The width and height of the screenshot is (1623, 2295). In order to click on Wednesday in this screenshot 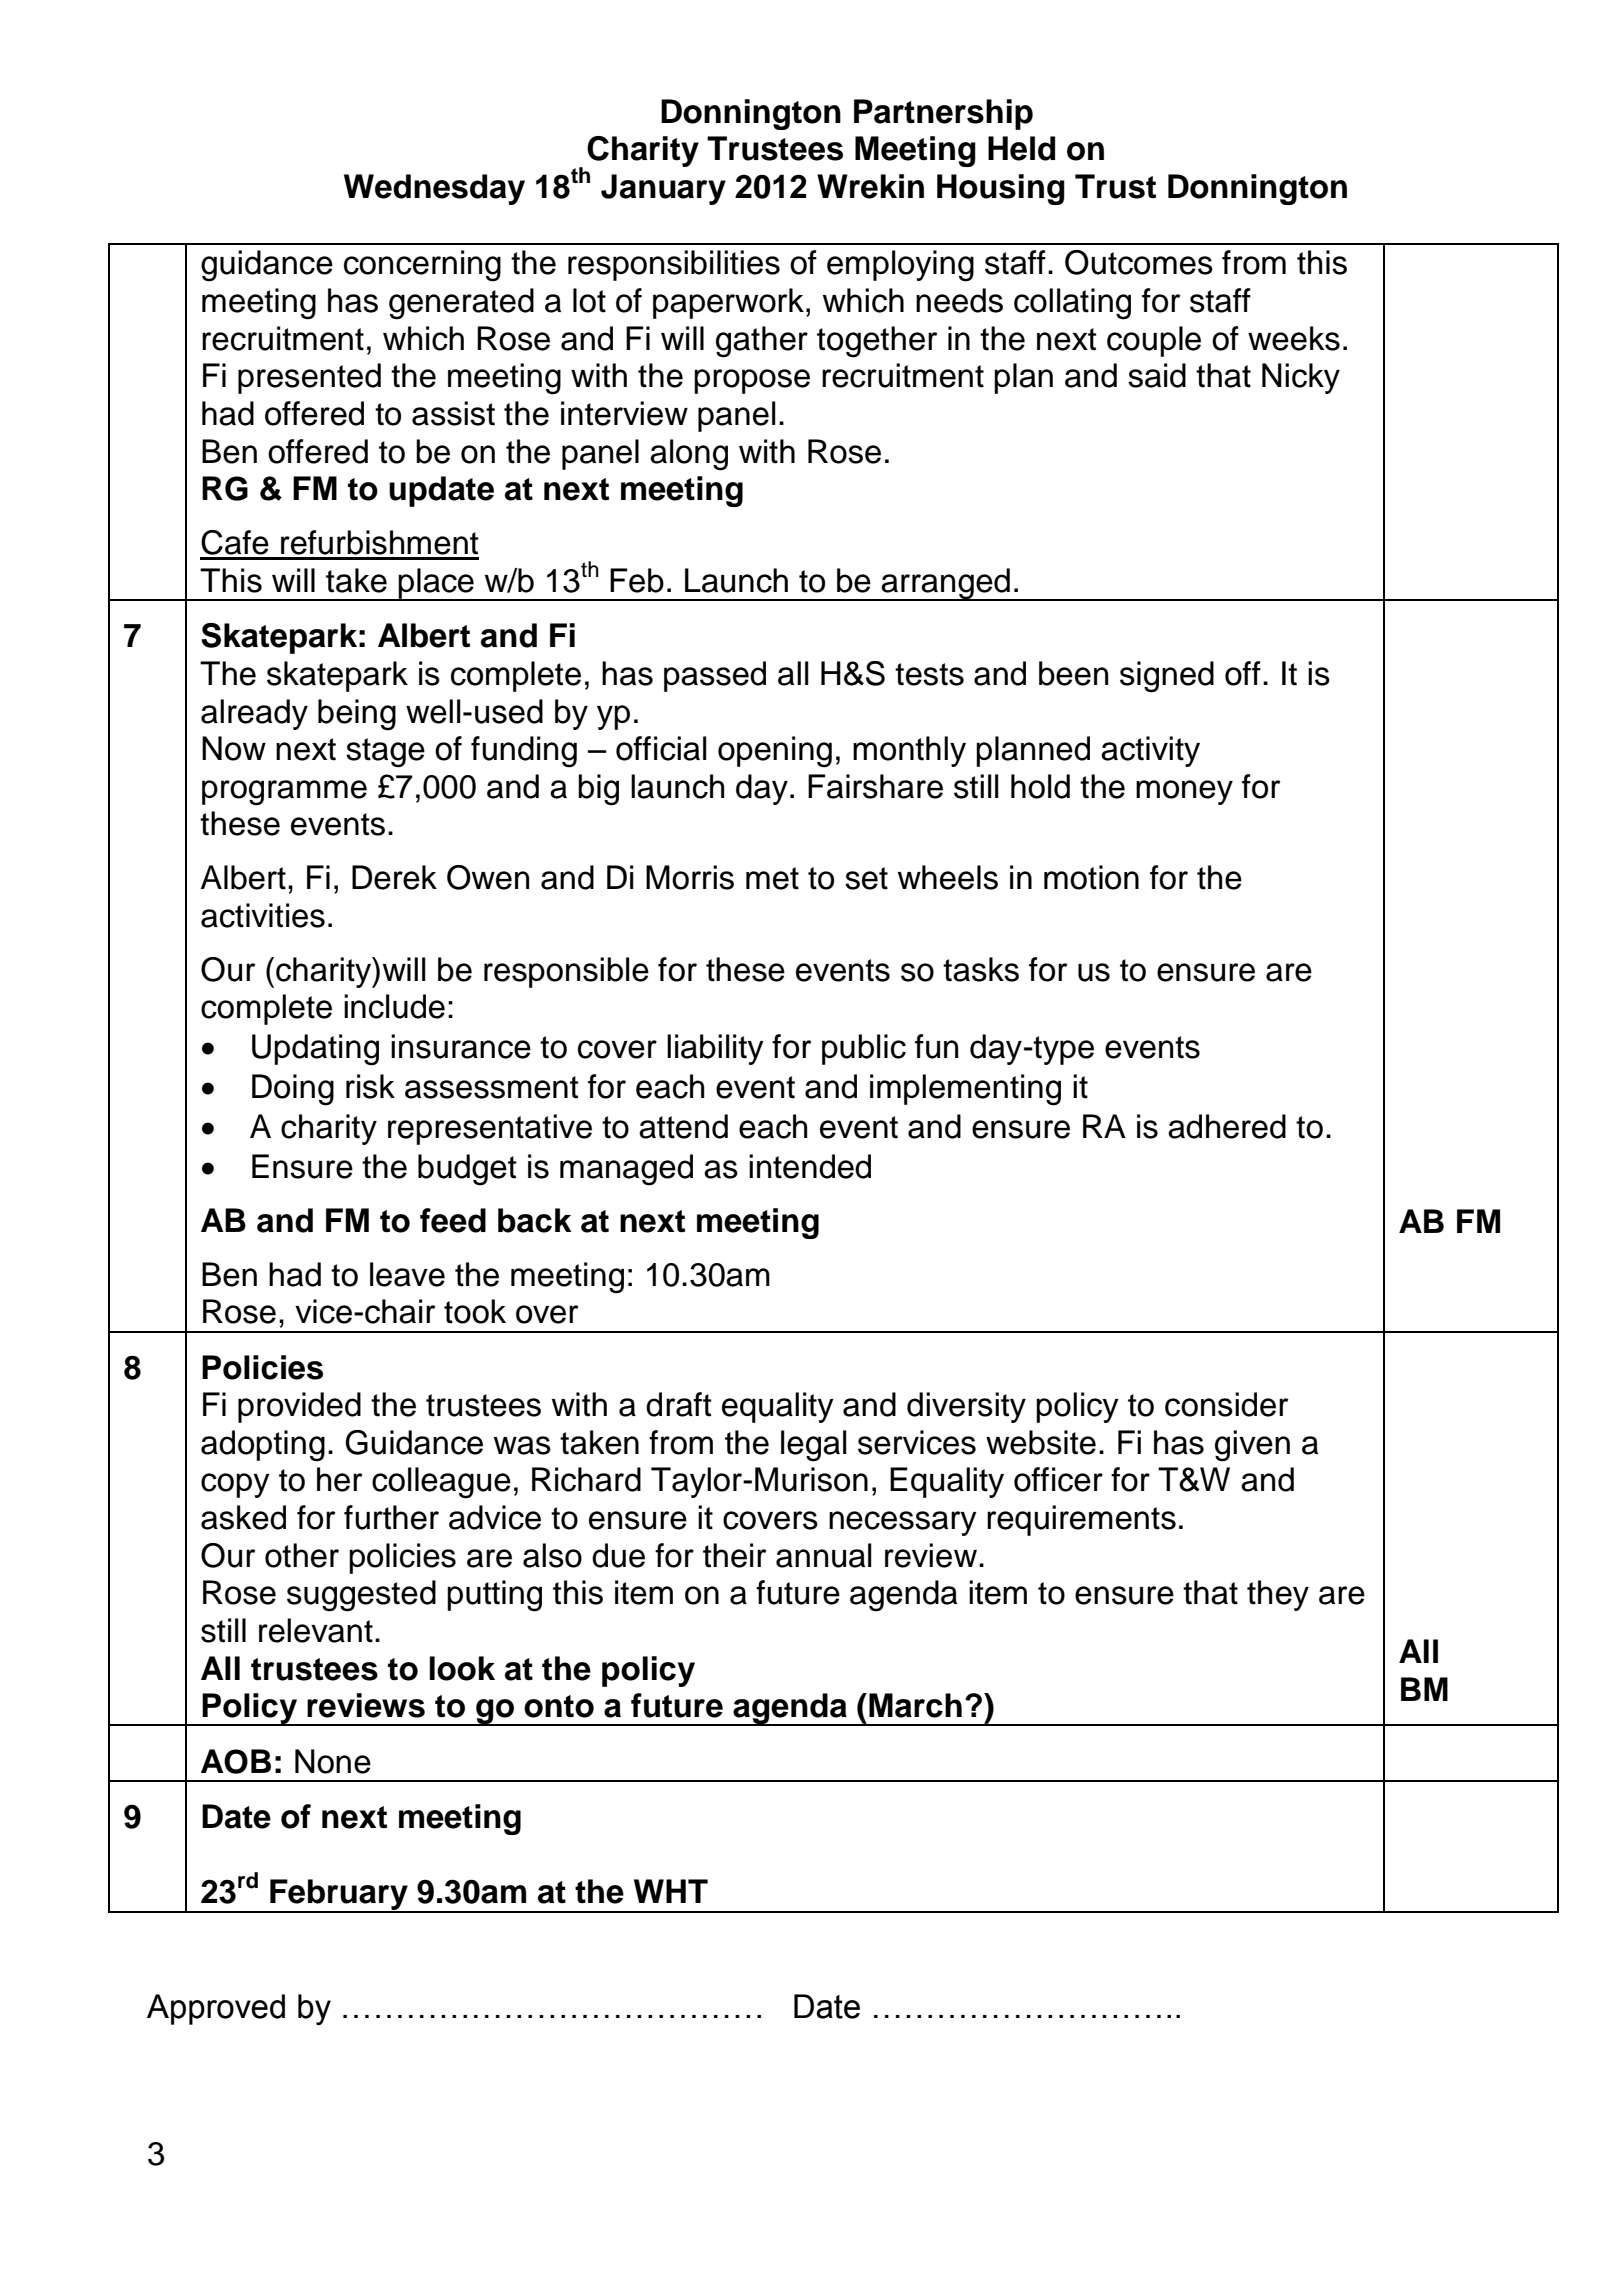, I will do `click(434, 189)`.
